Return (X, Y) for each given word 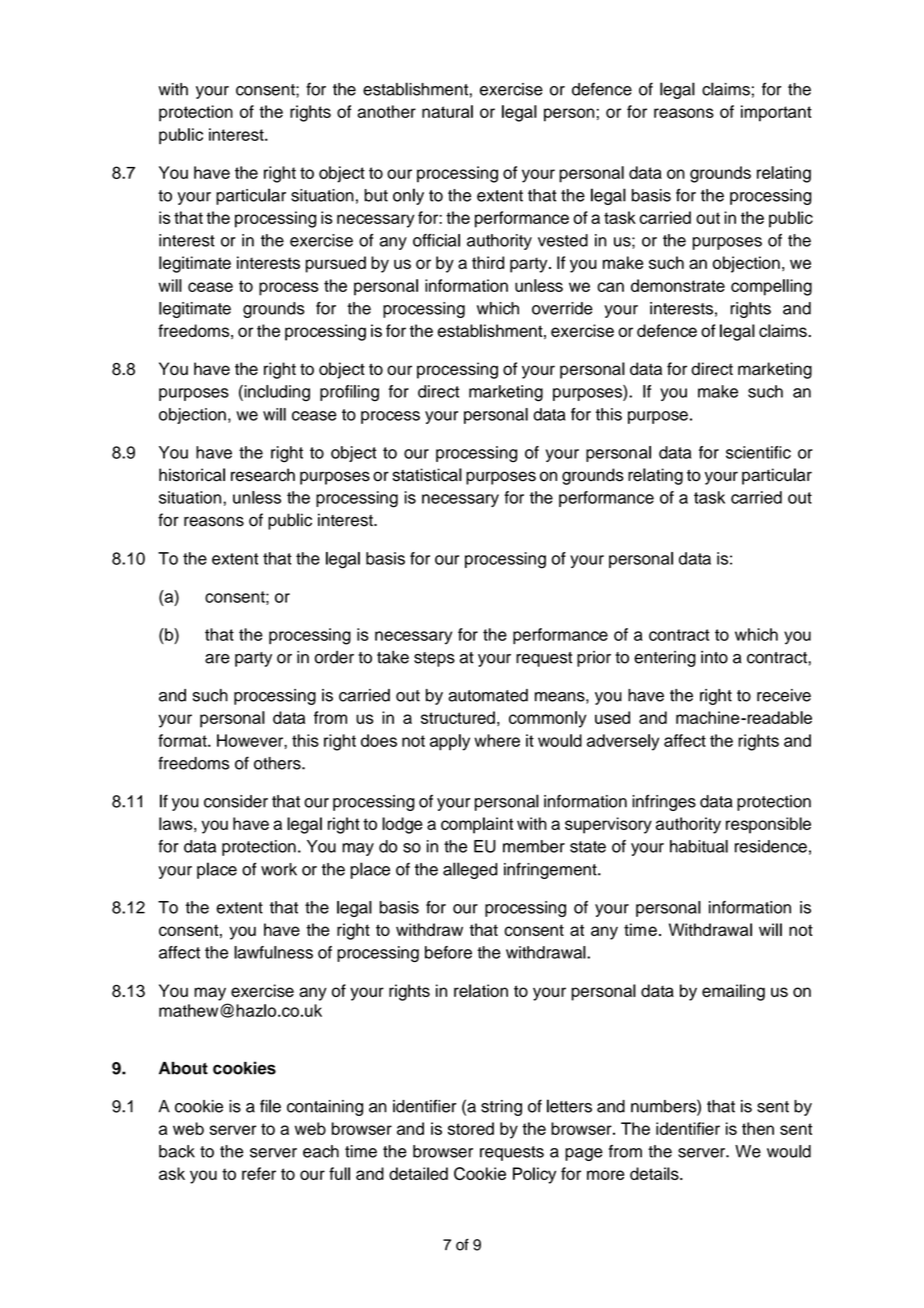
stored (471, 1128)
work (279, 869)
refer (259, 1173)
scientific (758, 452)
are (217, 659)
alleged (470, 870)
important (776, 113)
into (714, 657)
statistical (427, 475)
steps (434, 659)
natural (447, 111)
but (376, 195)
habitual (699, 846)
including (276, 393)
